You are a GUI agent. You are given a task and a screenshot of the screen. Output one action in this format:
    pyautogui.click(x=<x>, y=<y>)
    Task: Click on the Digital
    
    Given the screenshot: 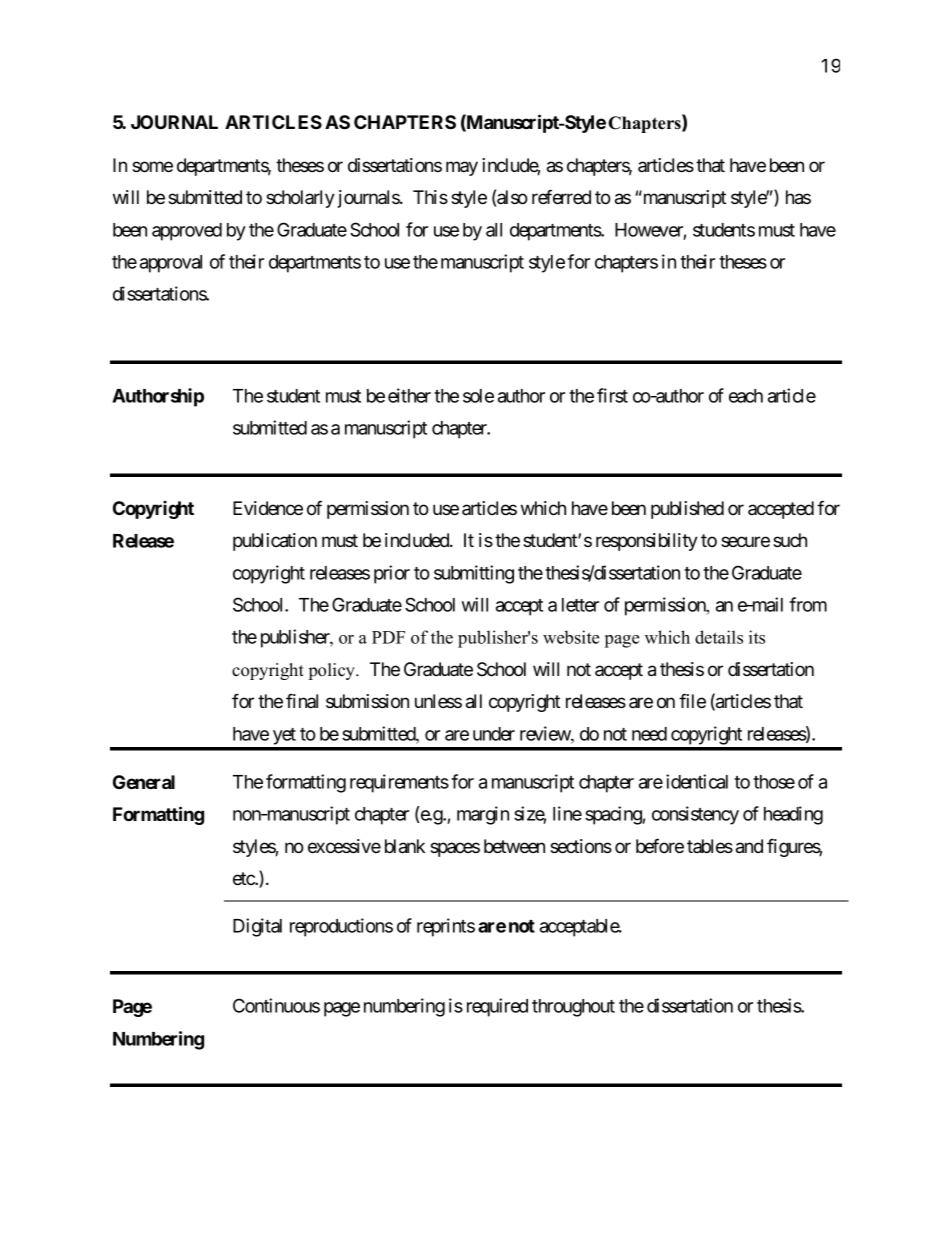 What is the action you would take?
    pyautogui.click(x=257, y=927)
